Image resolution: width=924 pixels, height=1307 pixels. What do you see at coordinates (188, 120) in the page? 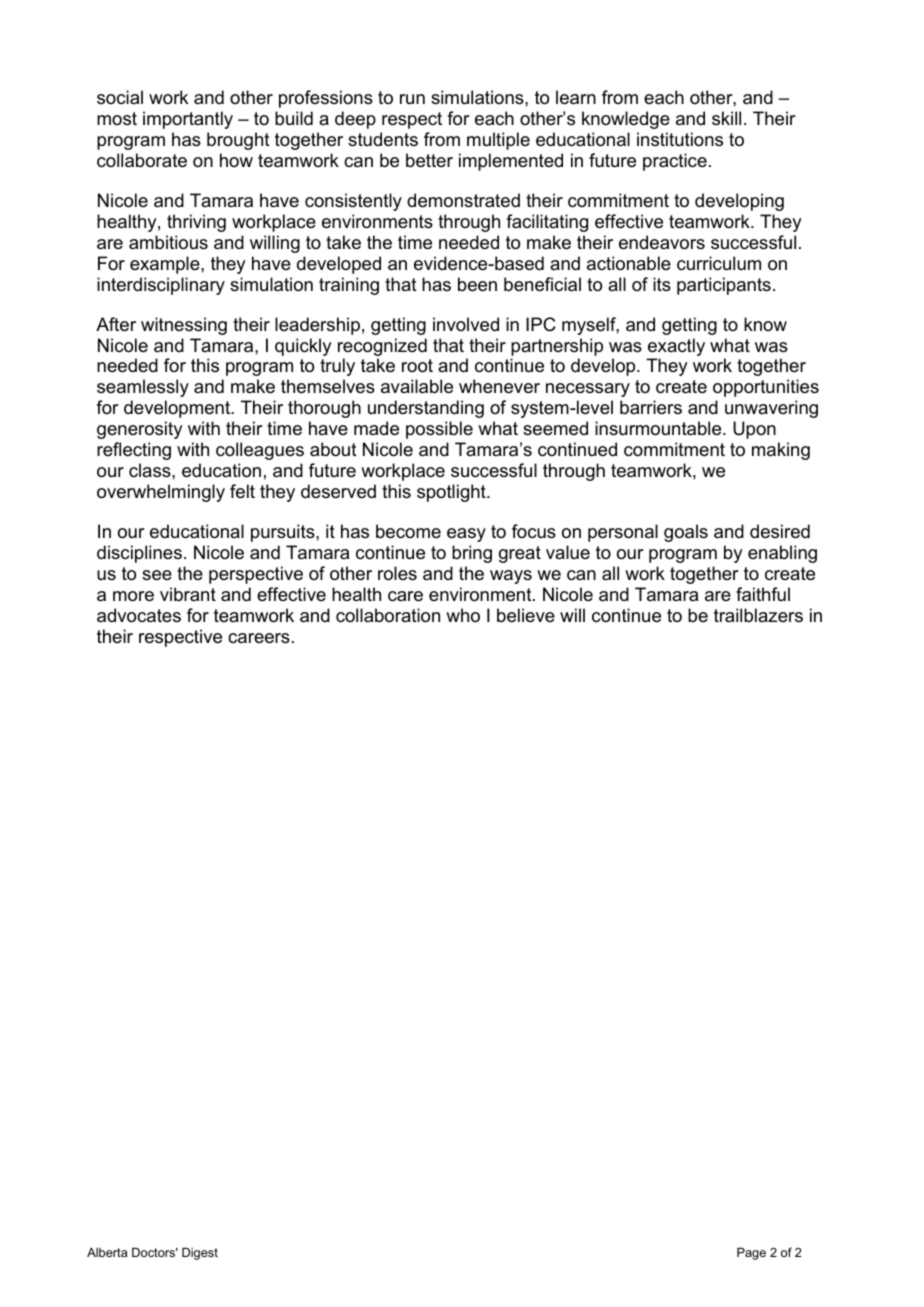
I see `importantly` at bounding box center [188, 120].
